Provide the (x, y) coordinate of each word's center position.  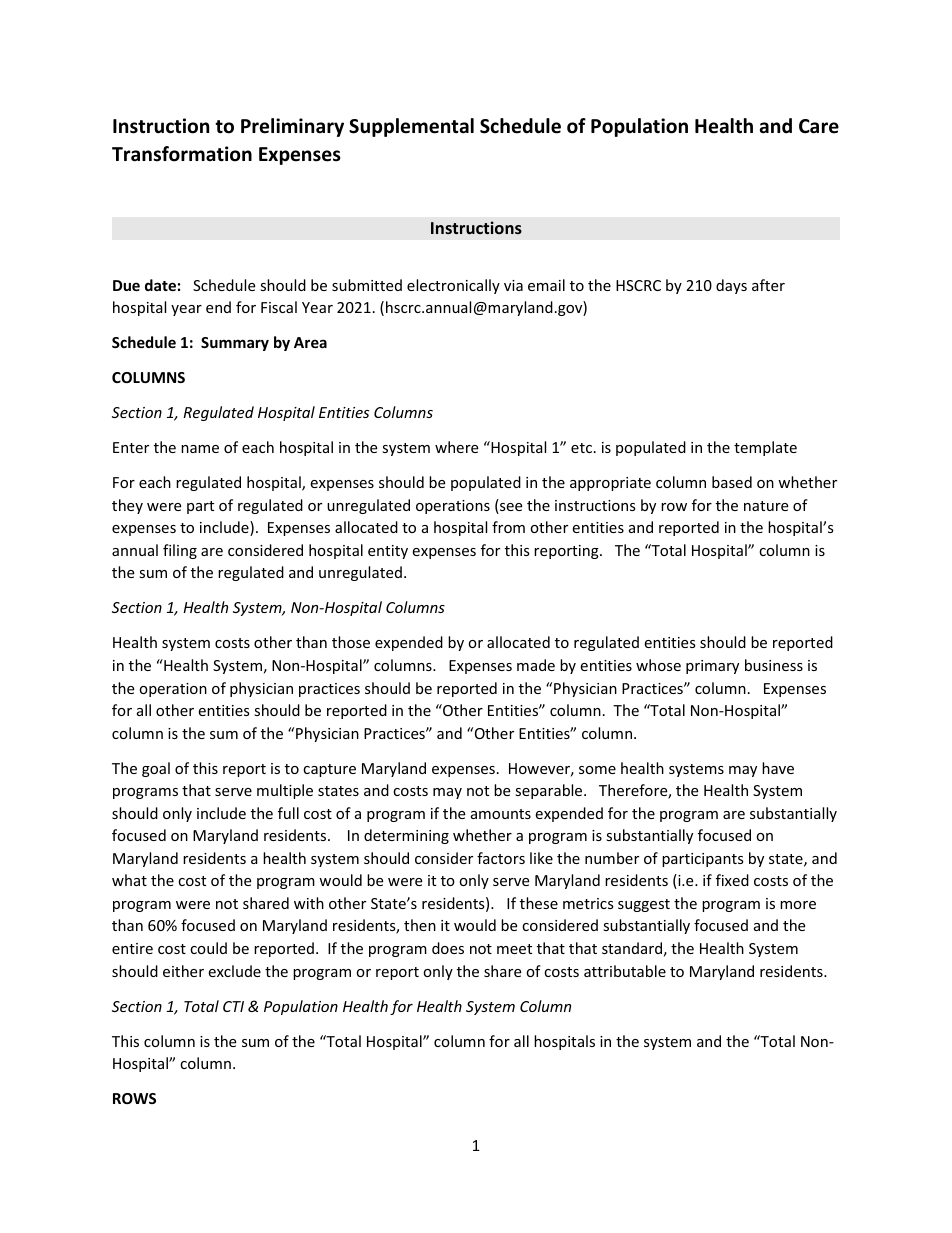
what (129, 880)
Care (819, 126)
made (536, 665)
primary (712, 667)
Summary (235, 344)
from (508, 527)
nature (766, 506)
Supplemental (411, 127)
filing (180, 551)
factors (501, 858)
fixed (732, 880)
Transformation (182, 154)
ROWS (134, 1098)
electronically (453, 286)
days (731, 286)
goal (156, 769)
